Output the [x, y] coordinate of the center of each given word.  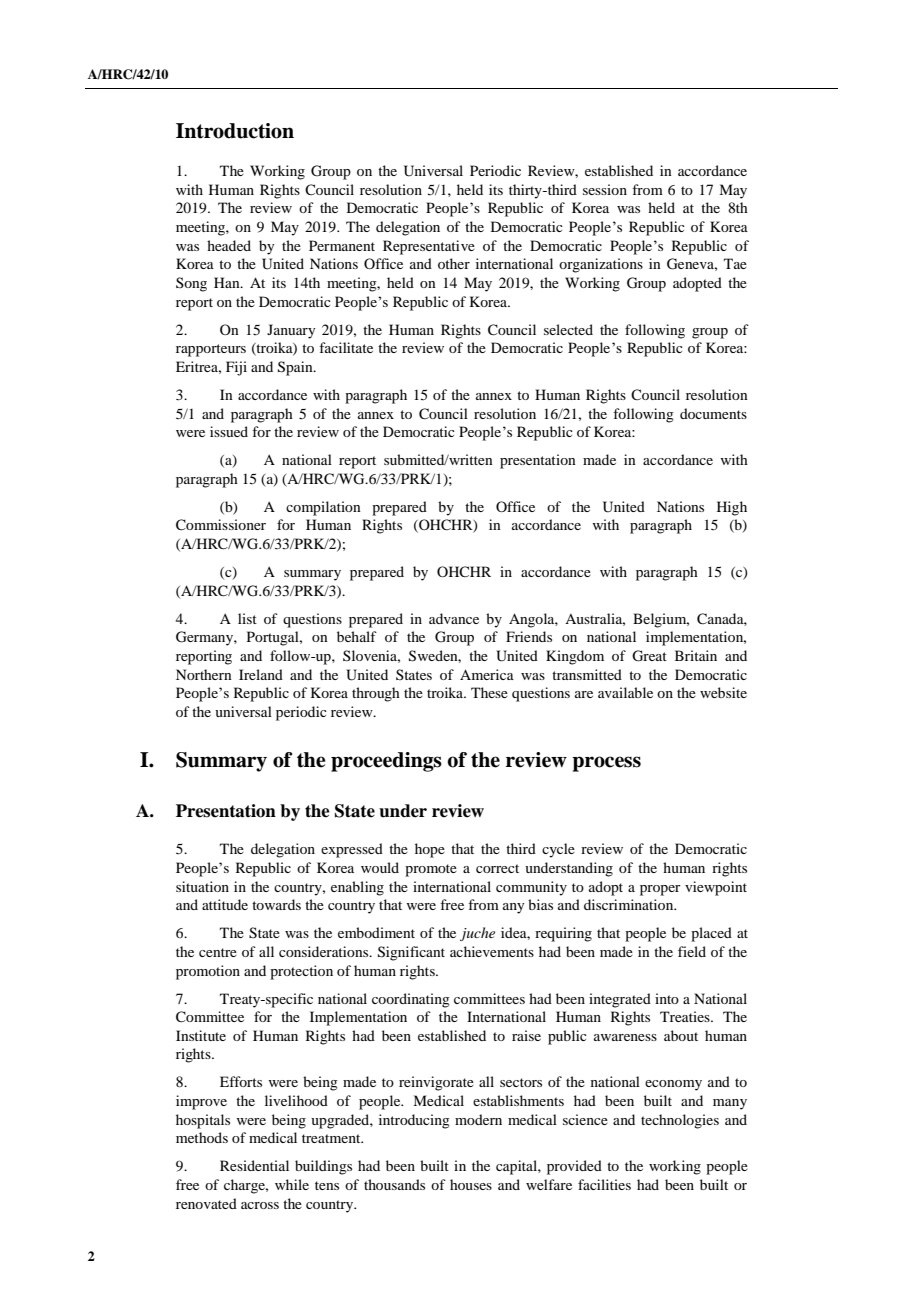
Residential [254, 1165]
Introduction [235, 131]
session [605, 189]
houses [471, 1184]
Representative [429, 247]
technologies [680, 1121]
